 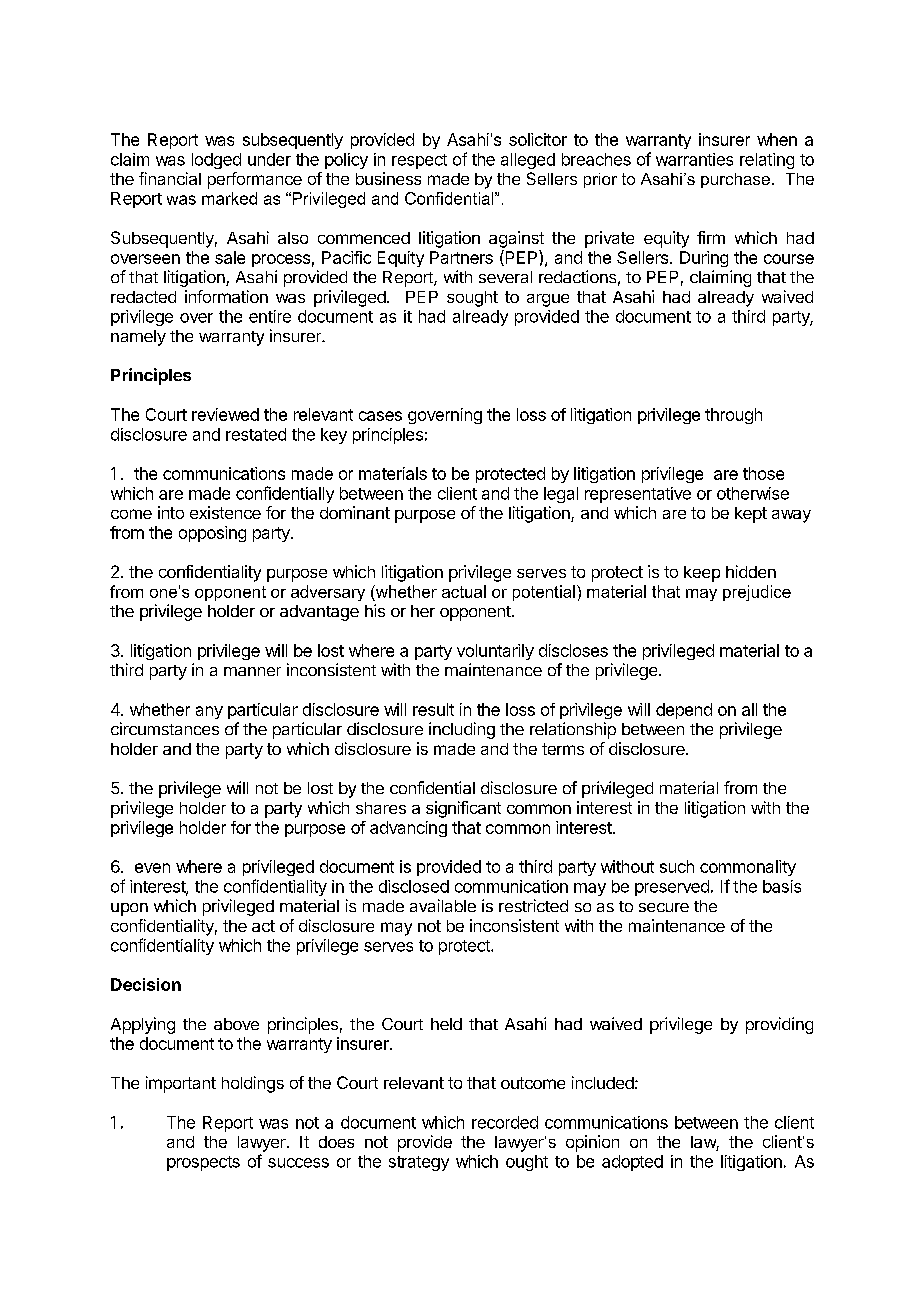 I want to click on voluntarily, so click(x=495, y=652).
